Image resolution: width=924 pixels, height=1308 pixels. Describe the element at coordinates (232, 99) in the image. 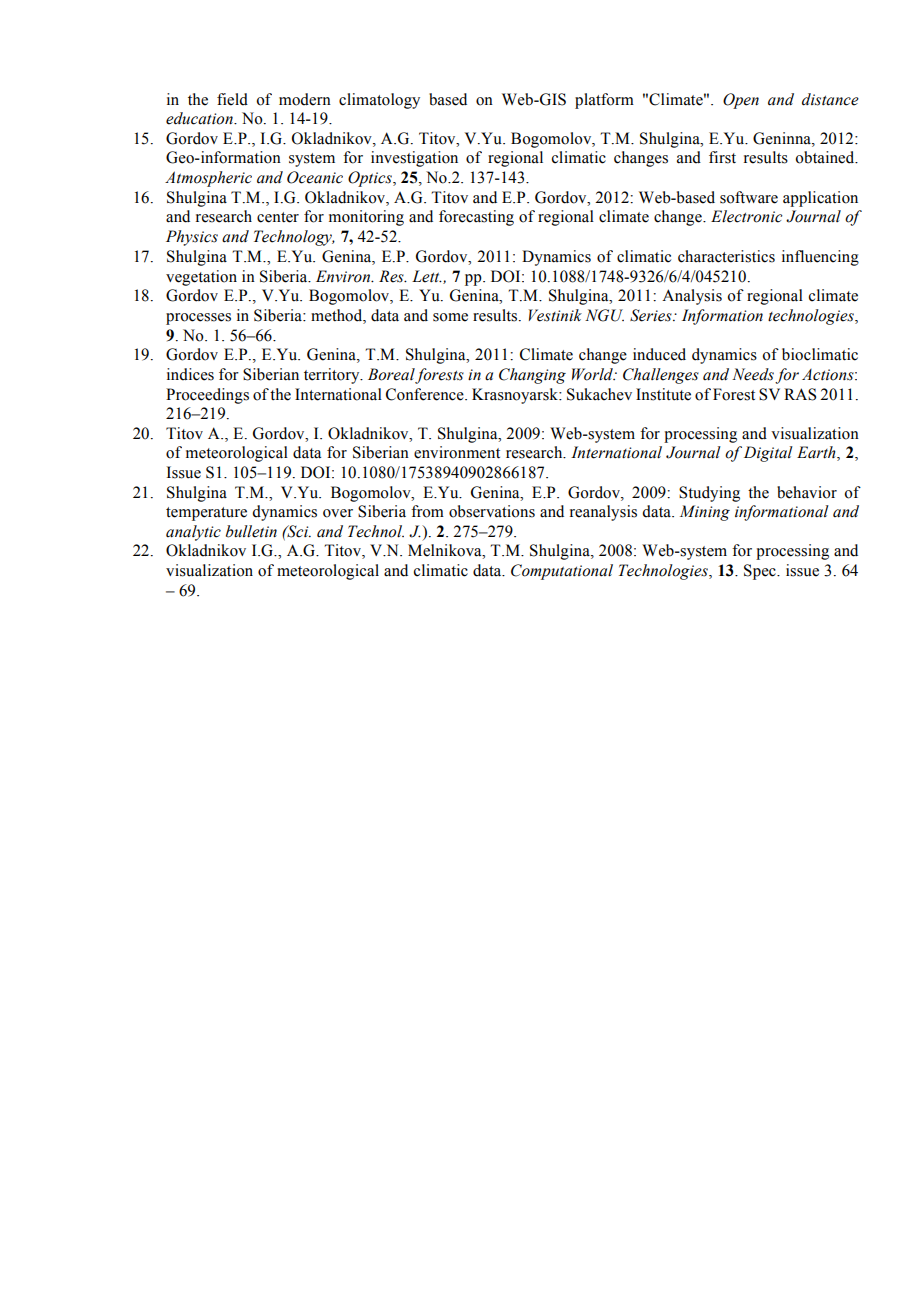

I see `field` at that location.
